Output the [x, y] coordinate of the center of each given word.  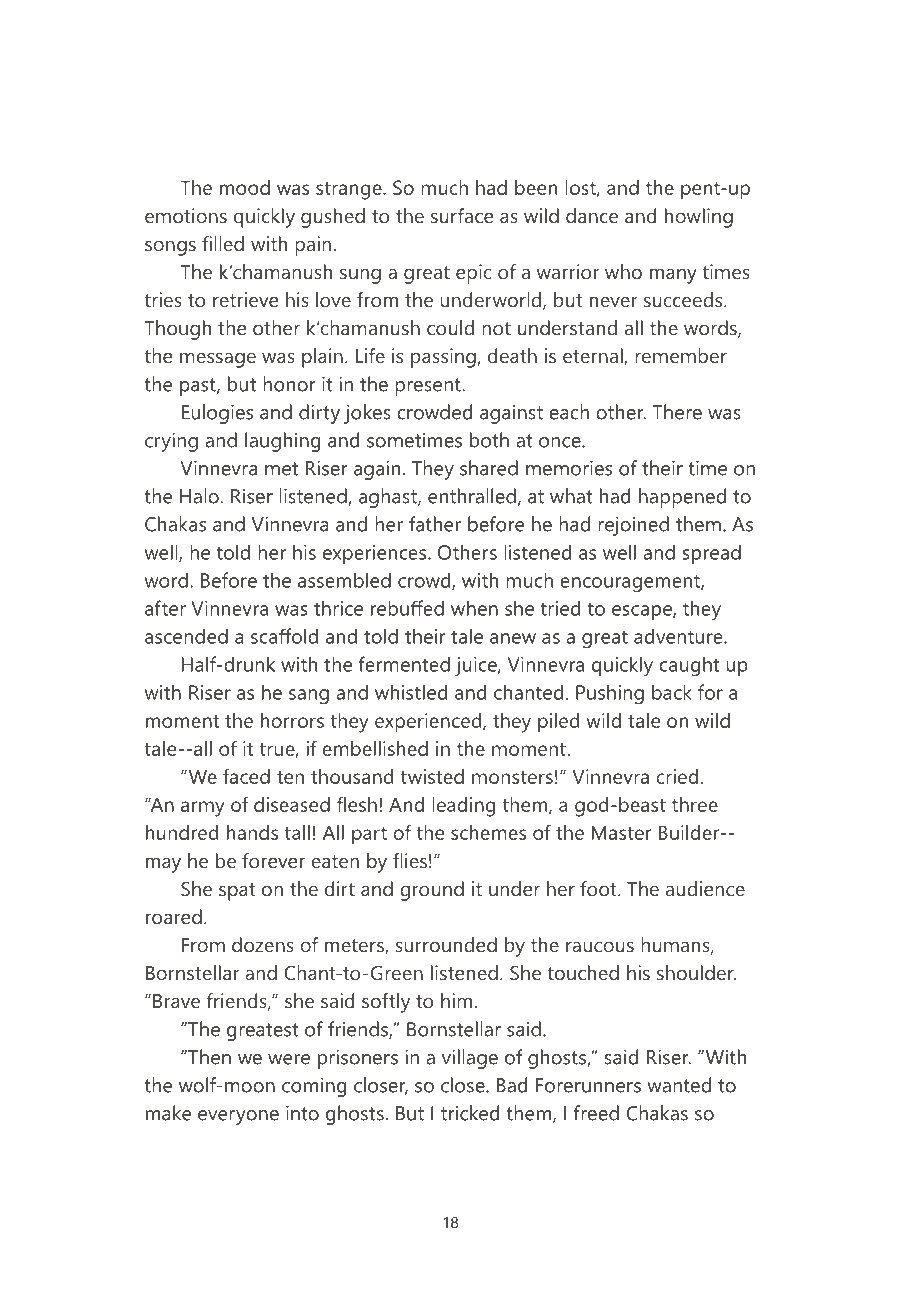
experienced [429, 723]
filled [223, 243]
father [435, 524]
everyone [238, 1117]
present [429, 387]
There [677, 412]
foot [599, 888]
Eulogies [217, 414]
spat [237, 892]
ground [432, 891]
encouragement [631, 583]
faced [246, 776]
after [165, 608]
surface [462, 215]
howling [699, 218]
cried [677, 776]
